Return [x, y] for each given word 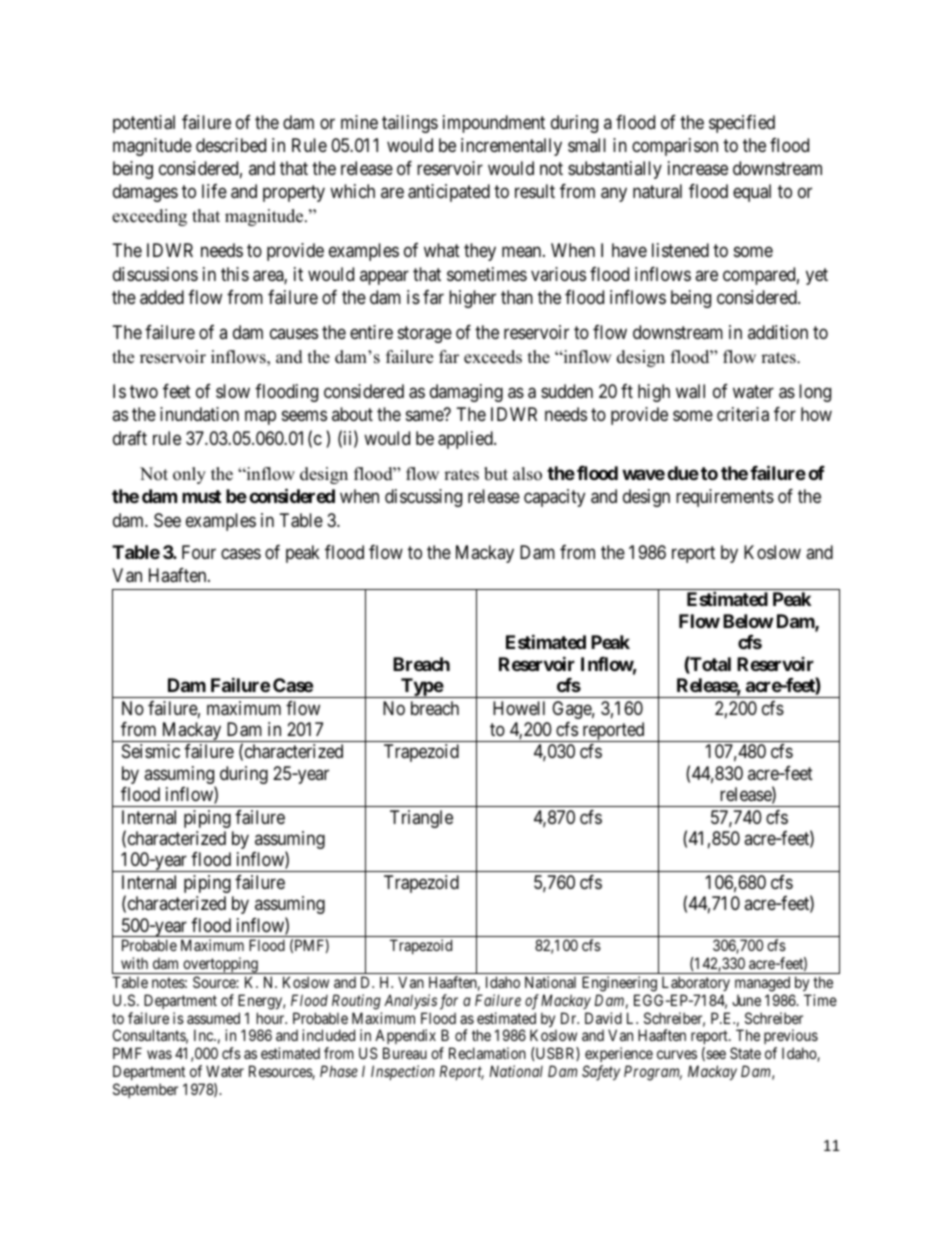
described [231, 145]
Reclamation [487, 1053]
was [159, 1054]
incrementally [511, 147]
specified [742, 124]
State [745, 1053]
